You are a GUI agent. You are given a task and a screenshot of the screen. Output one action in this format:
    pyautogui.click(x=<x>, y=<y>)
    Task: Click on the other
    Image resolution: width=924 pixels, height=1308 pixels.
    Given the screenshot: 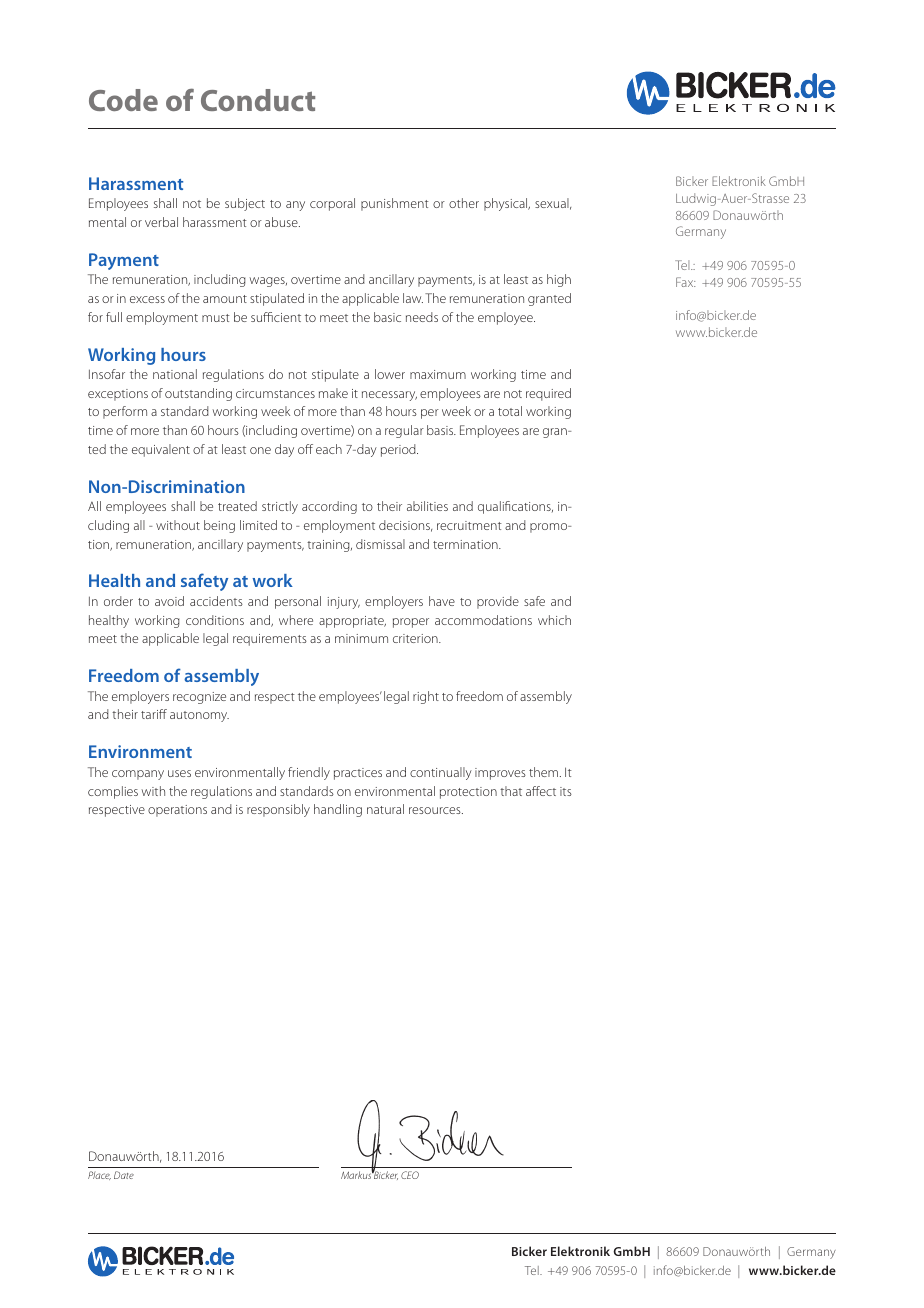 What is the action you would take?
    pyautogui.click(x=464, y=203)
